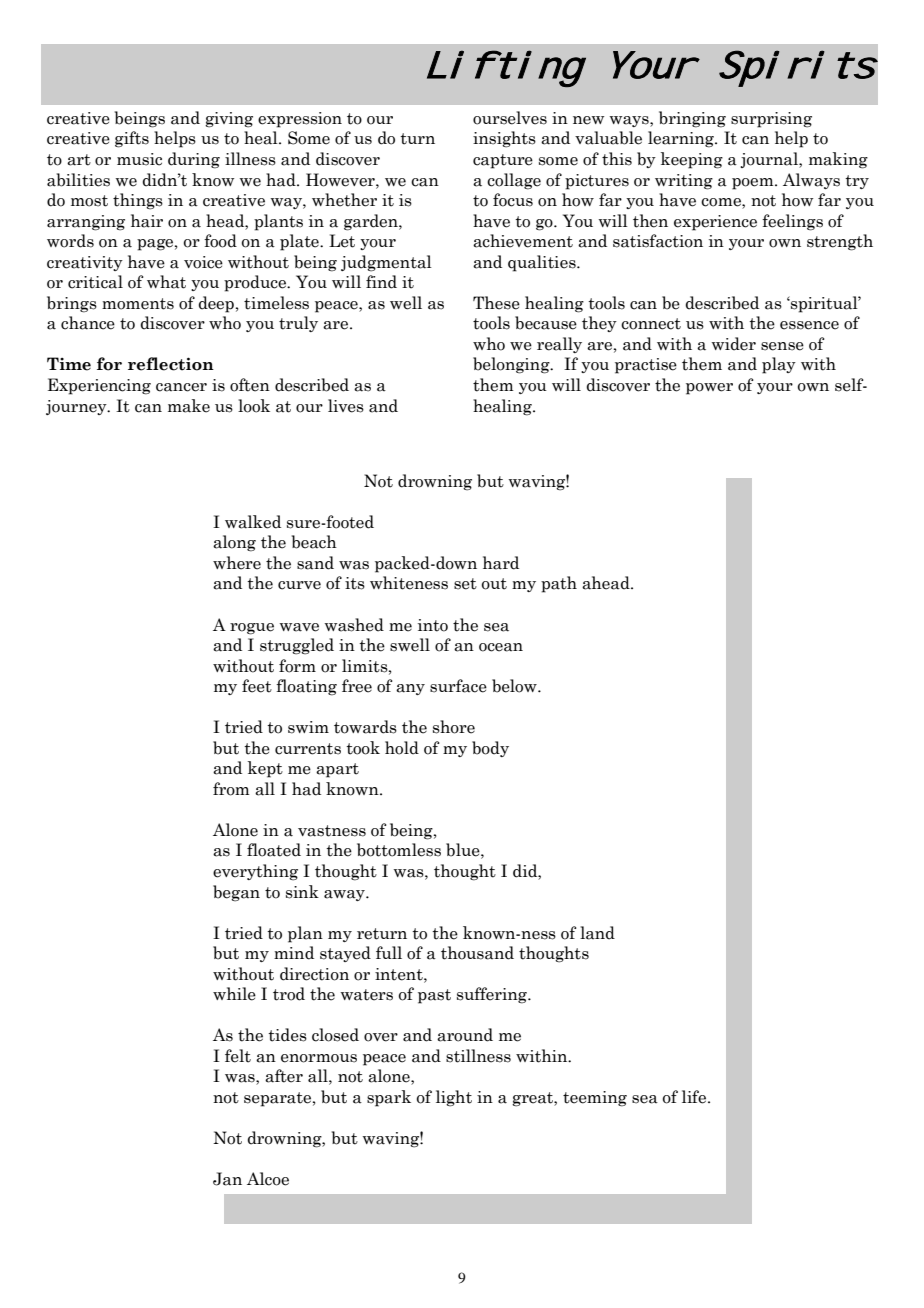  I want to click on ocean, so click(501, 647).
